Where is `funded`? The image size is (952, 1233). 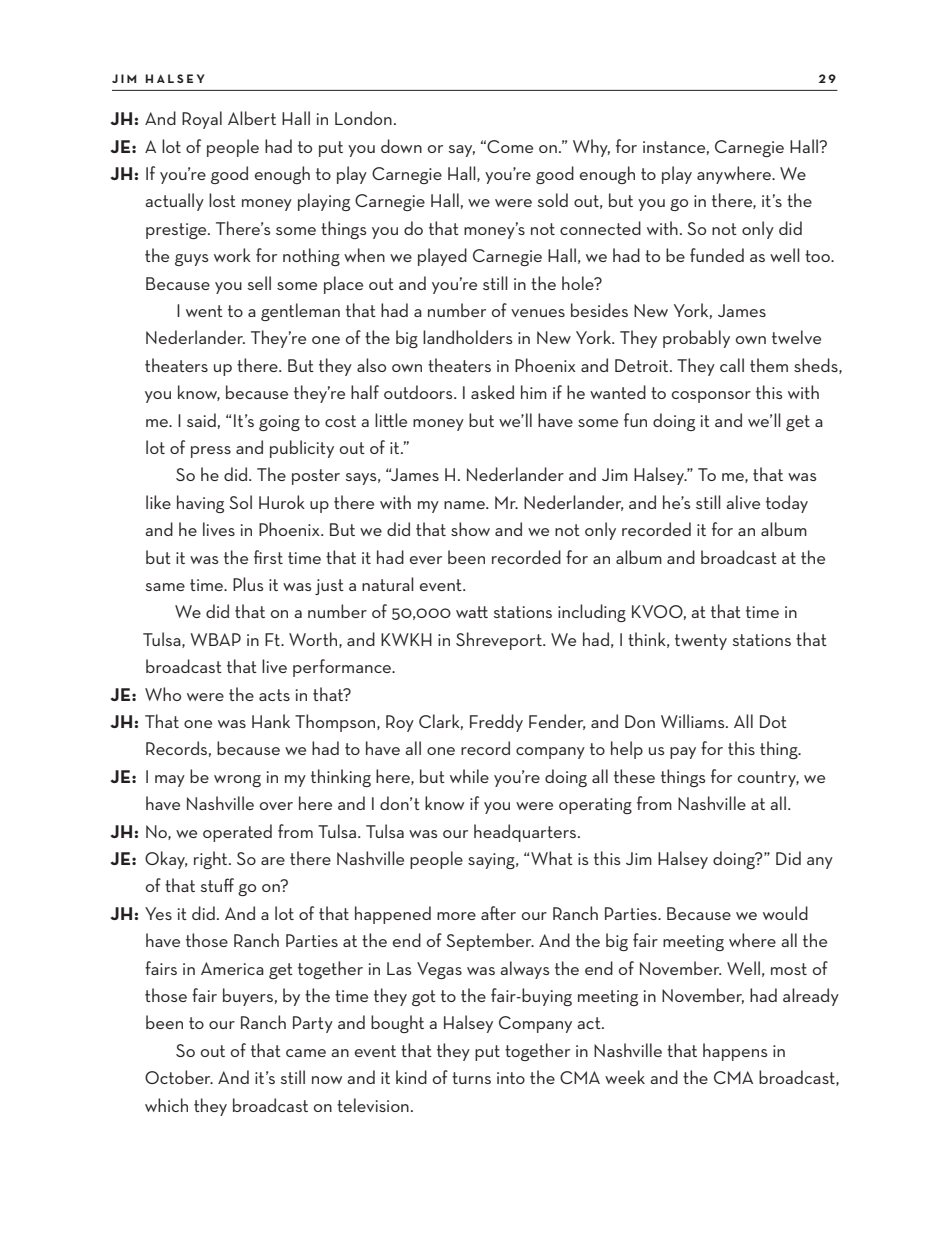 funded is located at coordinates (717, 255).
